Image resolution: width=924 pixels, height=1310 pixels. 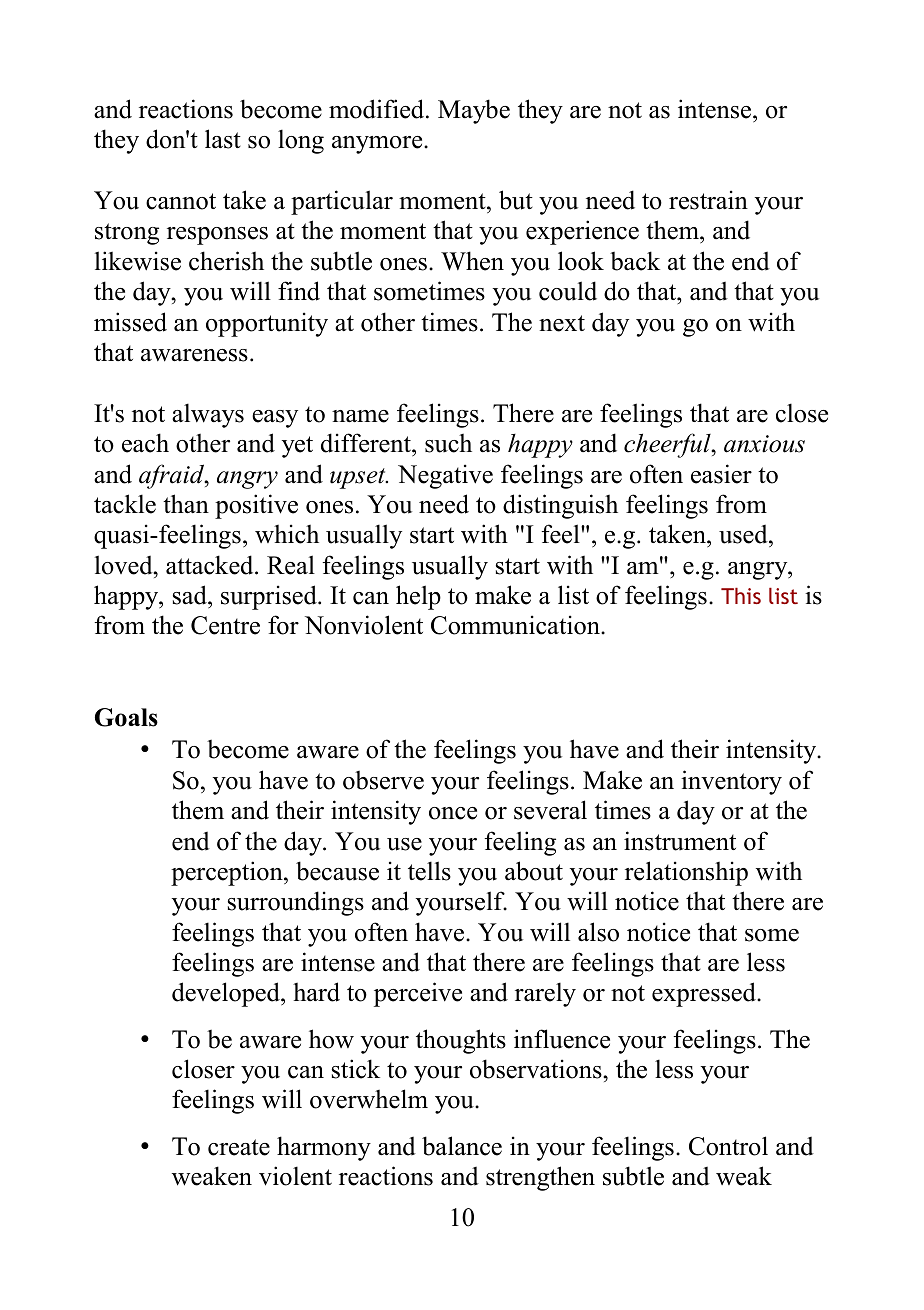 What do you see at coordinates (680, 841) in the image?
I see `instrument` at bounding box center [680, 841].
